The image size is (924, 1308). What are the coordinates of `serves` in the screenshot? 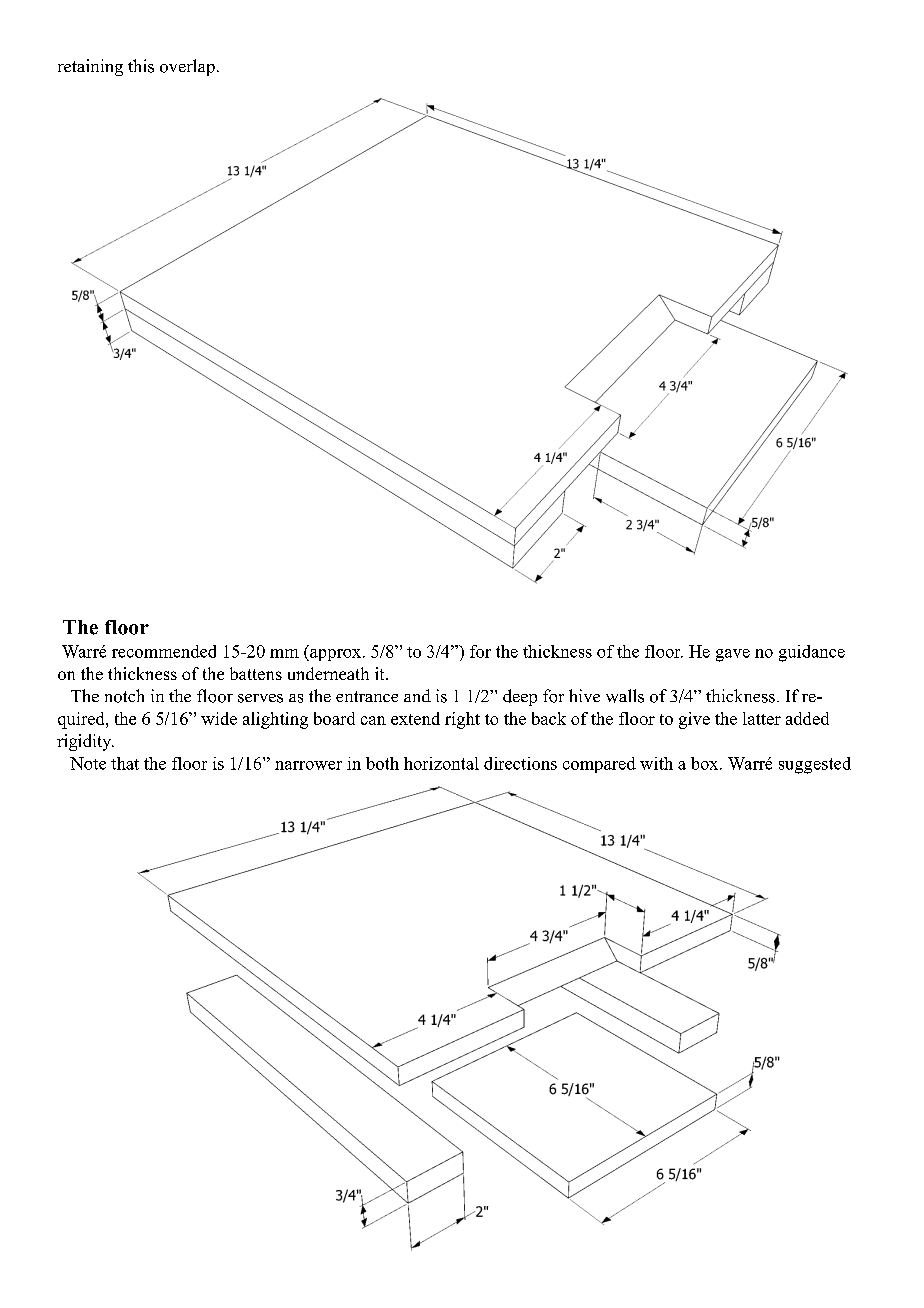 It's located at (260, 698).
